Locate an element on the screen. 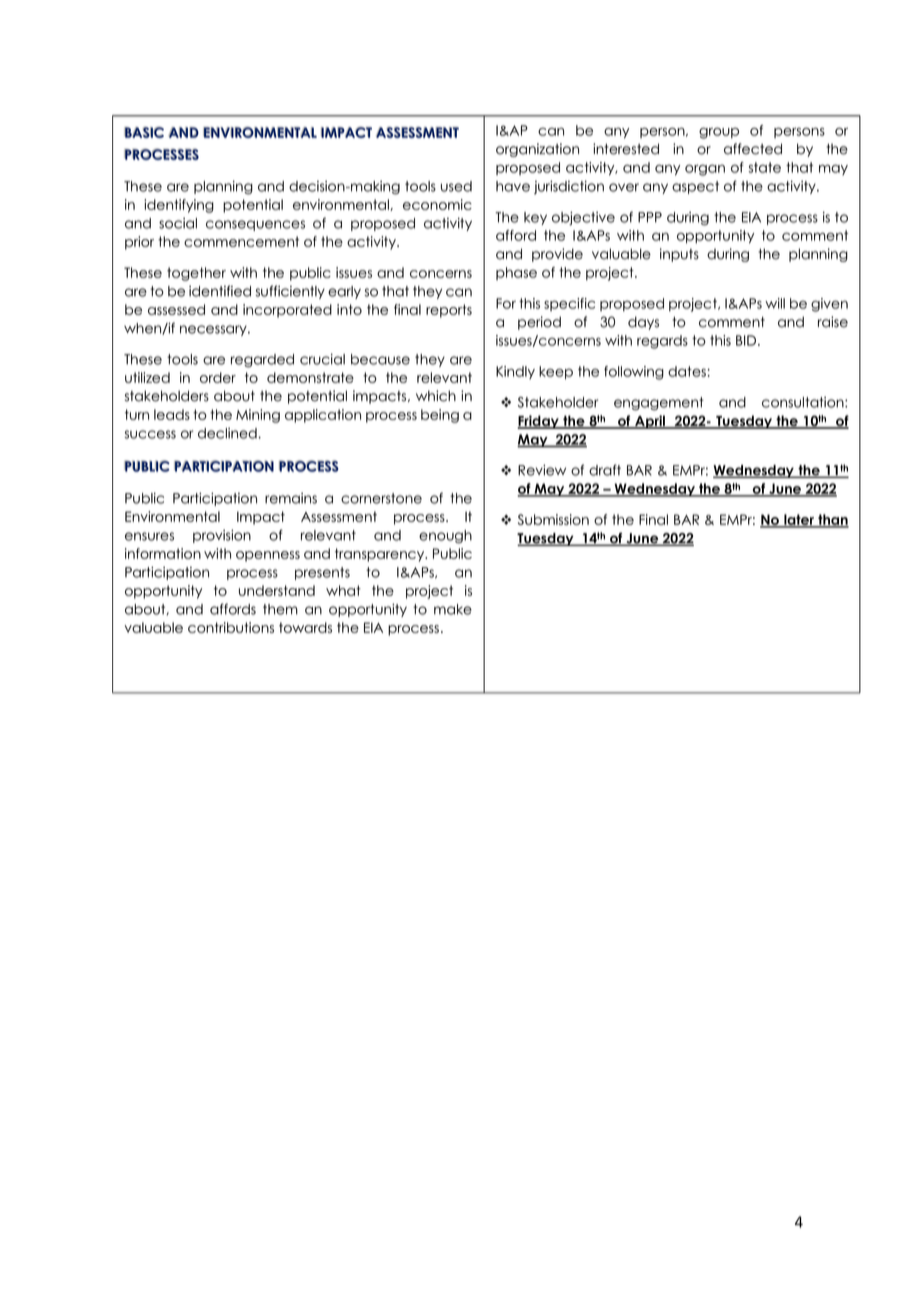 This screenshot has width=924, height=1308. make is located at coordinates (453, 609).
